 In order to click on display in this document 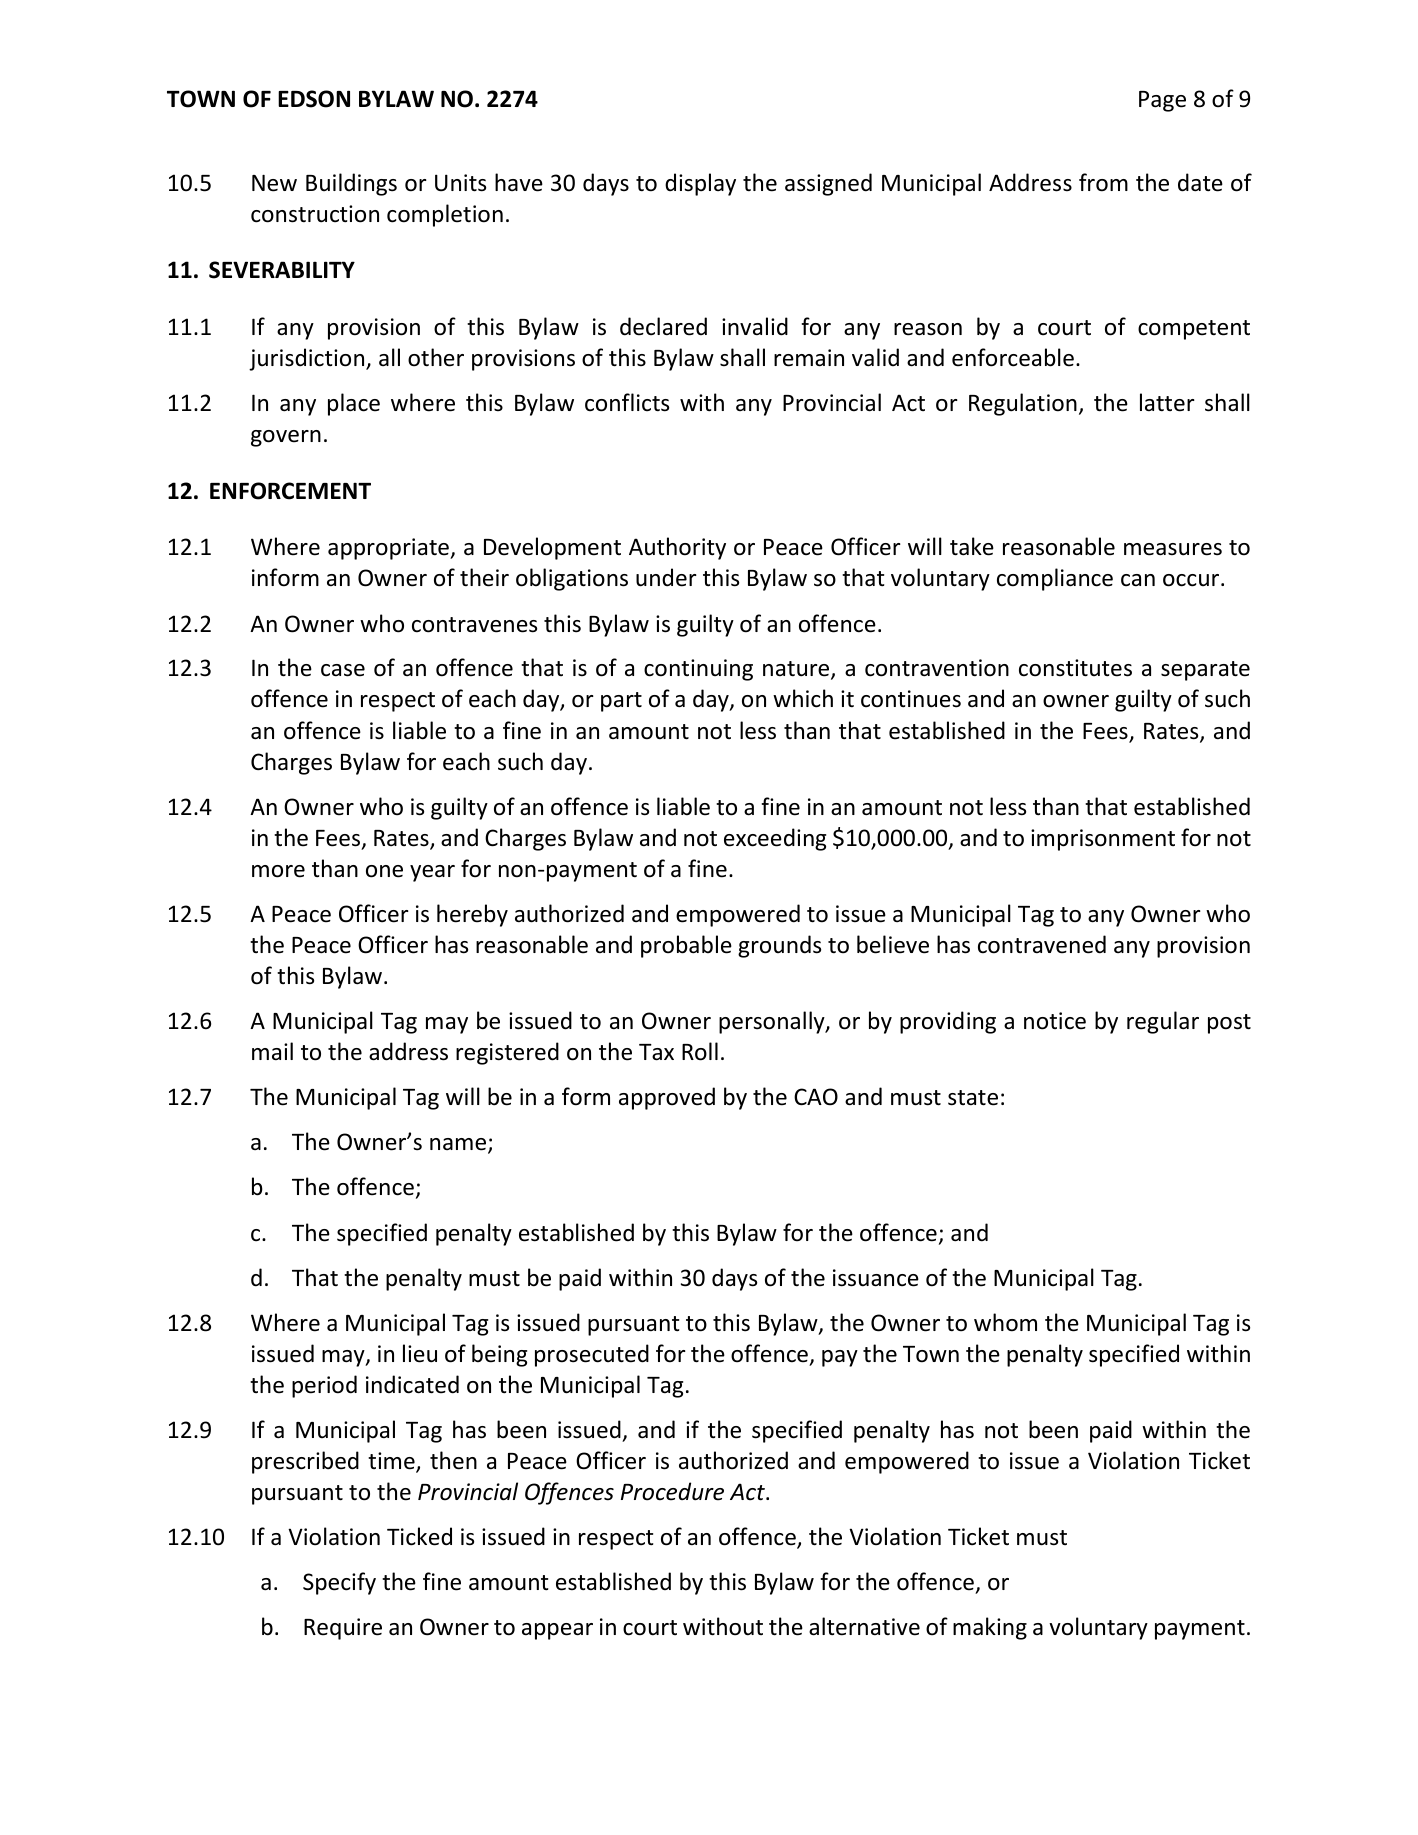, I will do `click(700, 184)`.
